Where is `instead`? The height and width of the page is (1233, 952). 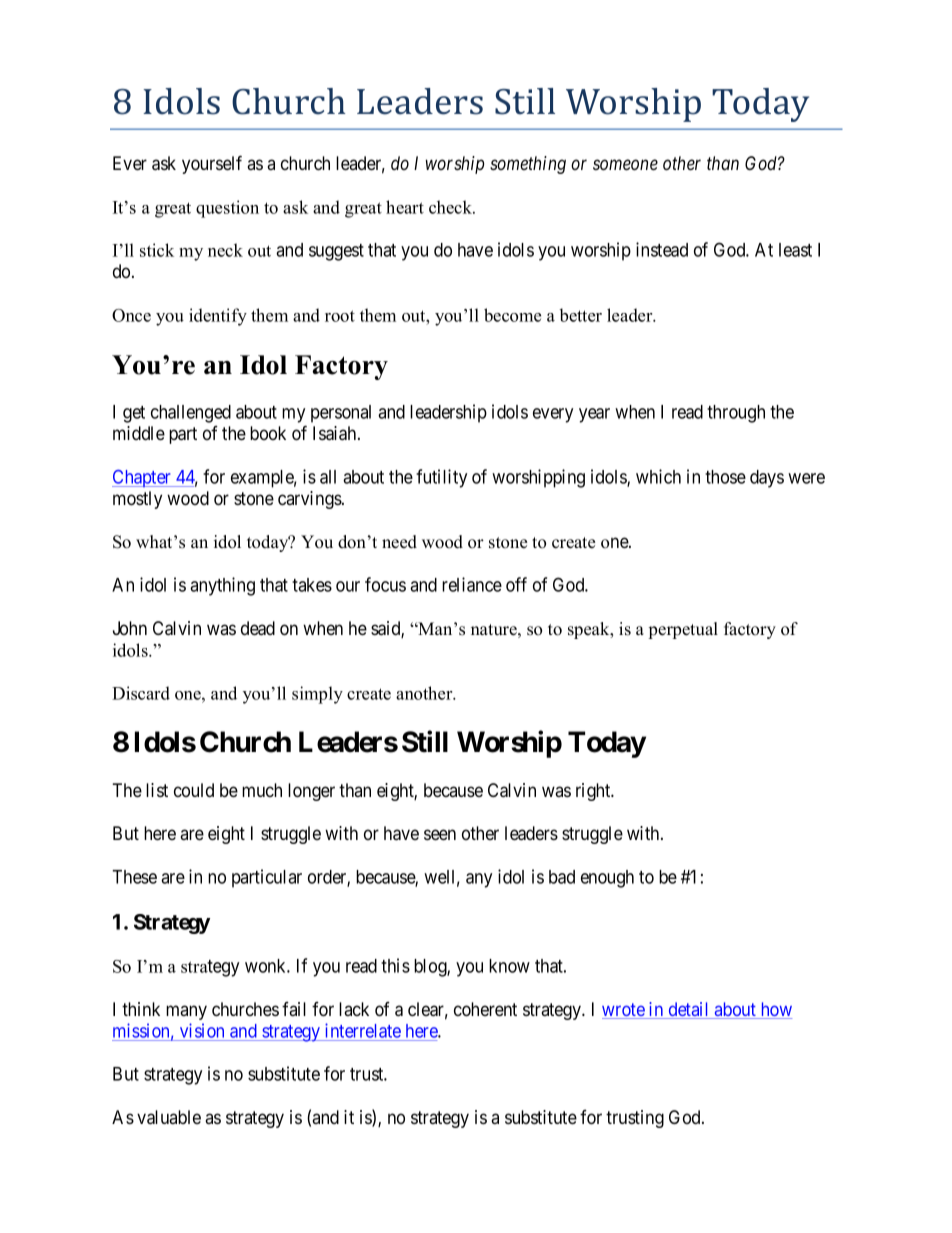
instead is located at coordinates (662, 249).
